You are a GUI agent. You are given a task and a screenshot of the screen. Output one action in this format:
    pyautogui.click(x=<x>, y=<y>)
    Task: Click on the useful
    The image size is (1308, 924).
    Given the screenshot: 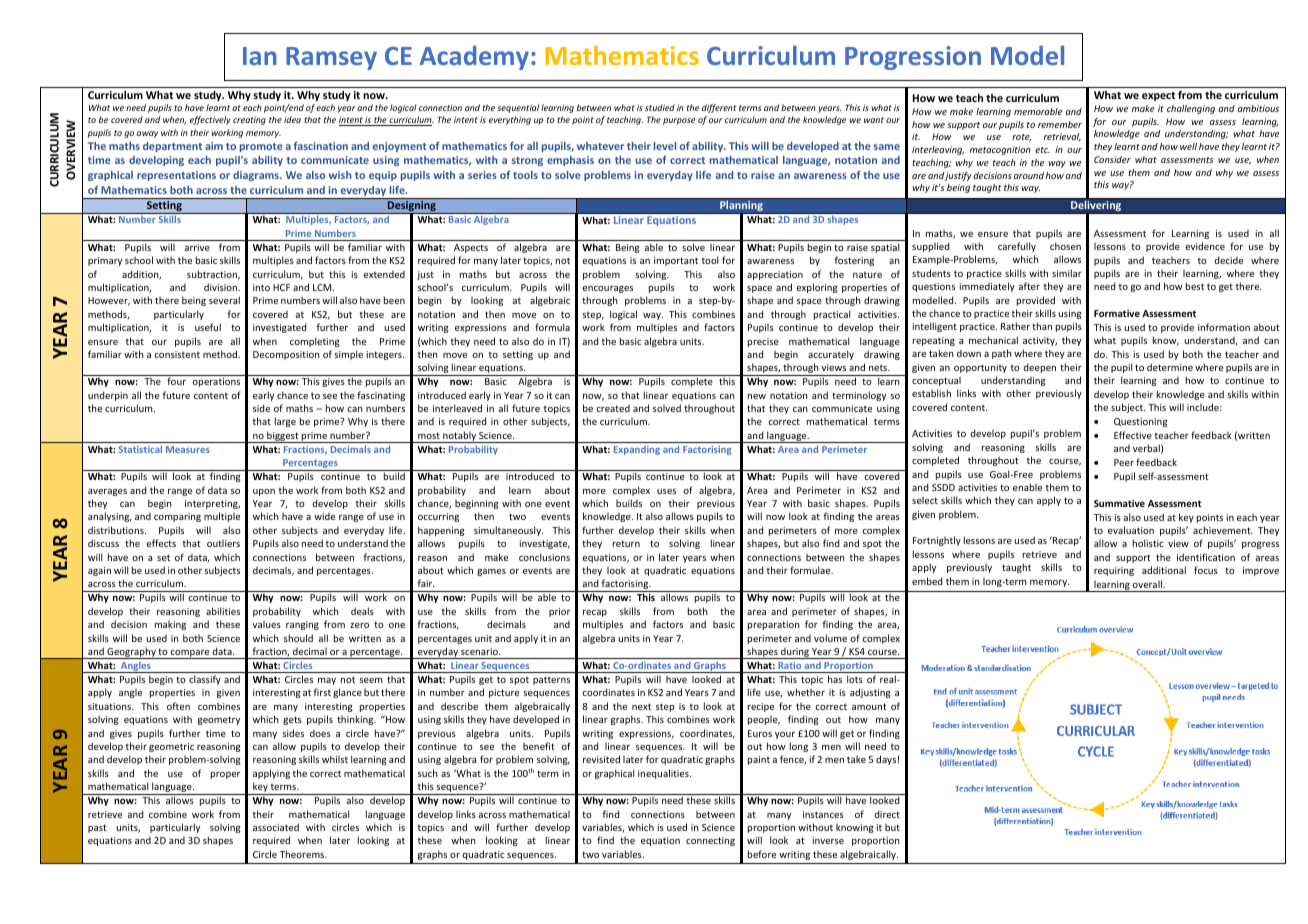 What is the action you would take?
    pyautogui.click(x=208, y=327)
